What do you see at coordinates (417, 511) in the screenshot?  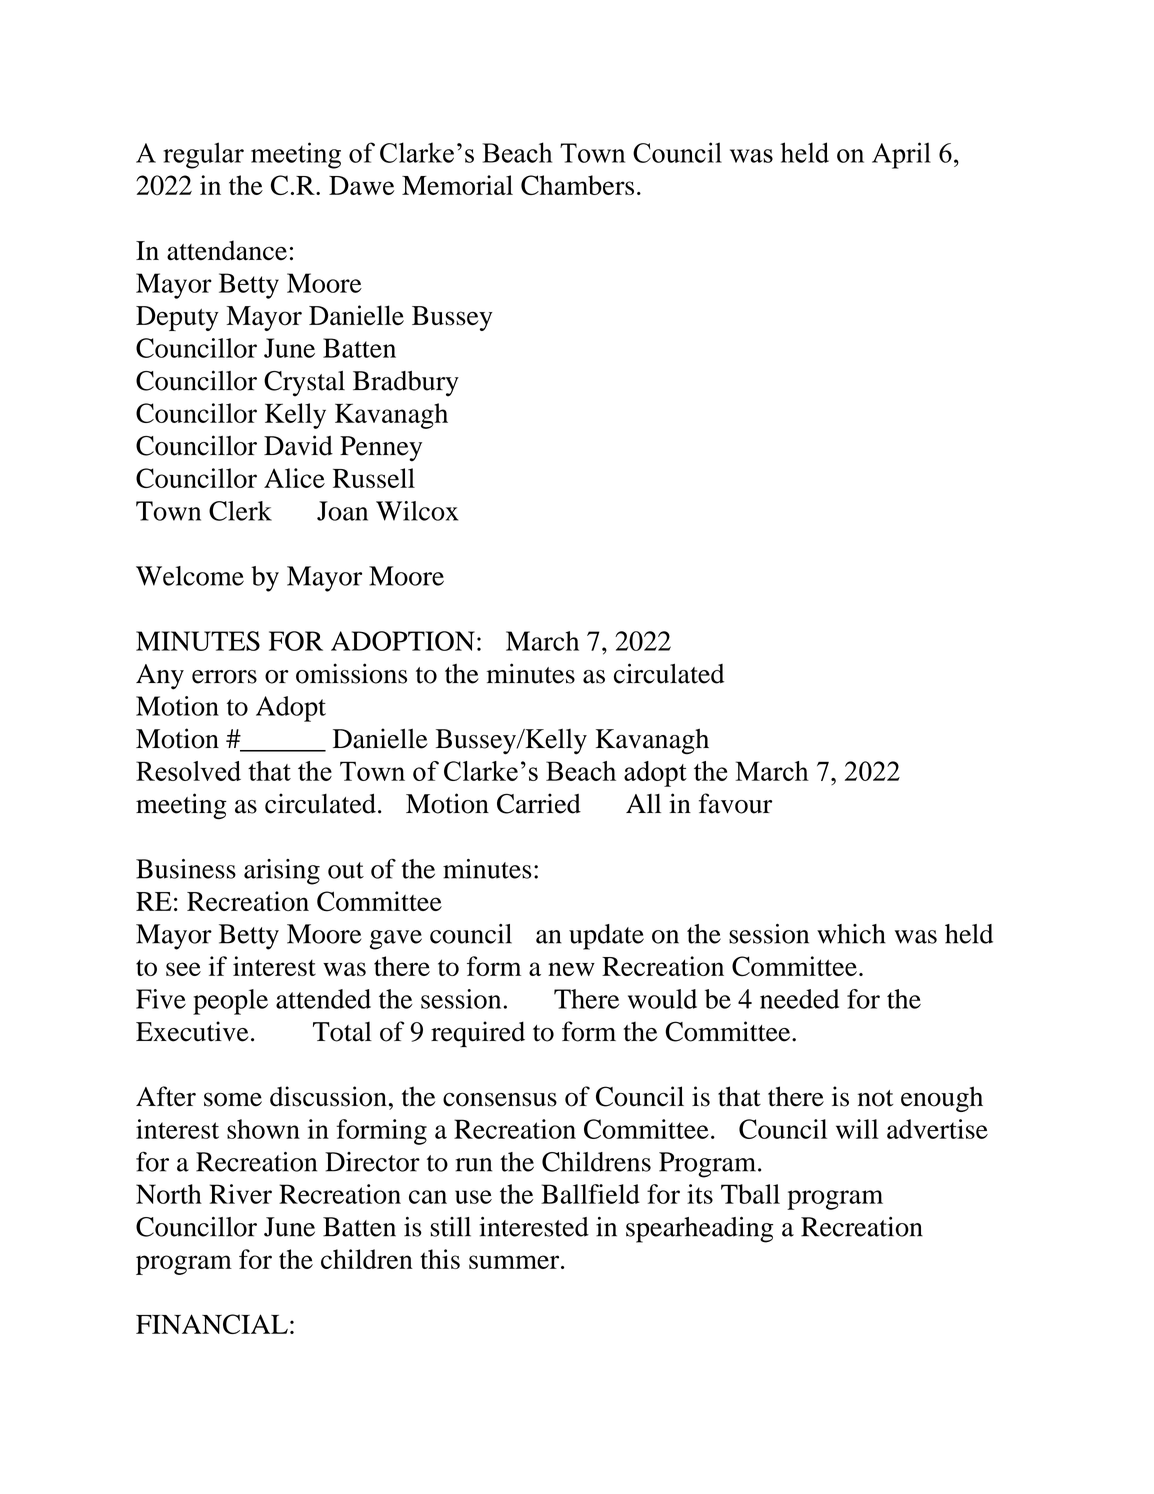 I see `Wilcox` at bounding box center [417, 511].
